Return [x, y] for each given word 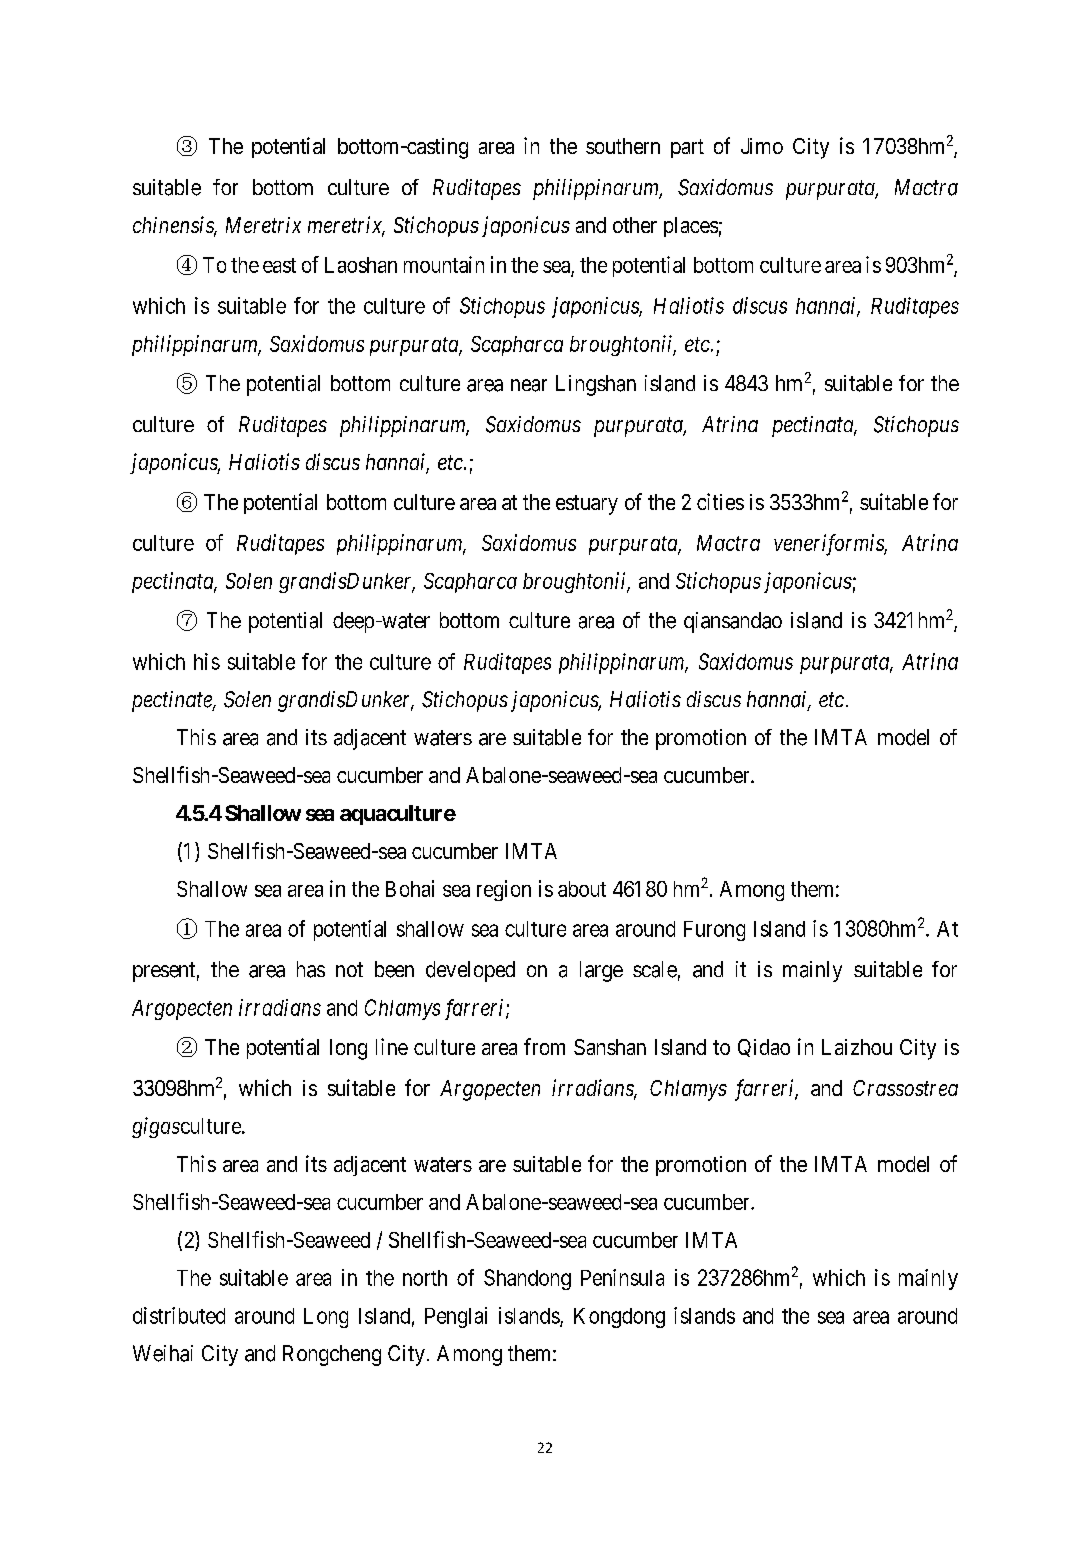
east [279, 265]
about [582, 889]
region [504, 890]
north [425, 1278]
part [687, 148]
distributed [179, 1315]
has [311, 969]
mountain [444, 264]
